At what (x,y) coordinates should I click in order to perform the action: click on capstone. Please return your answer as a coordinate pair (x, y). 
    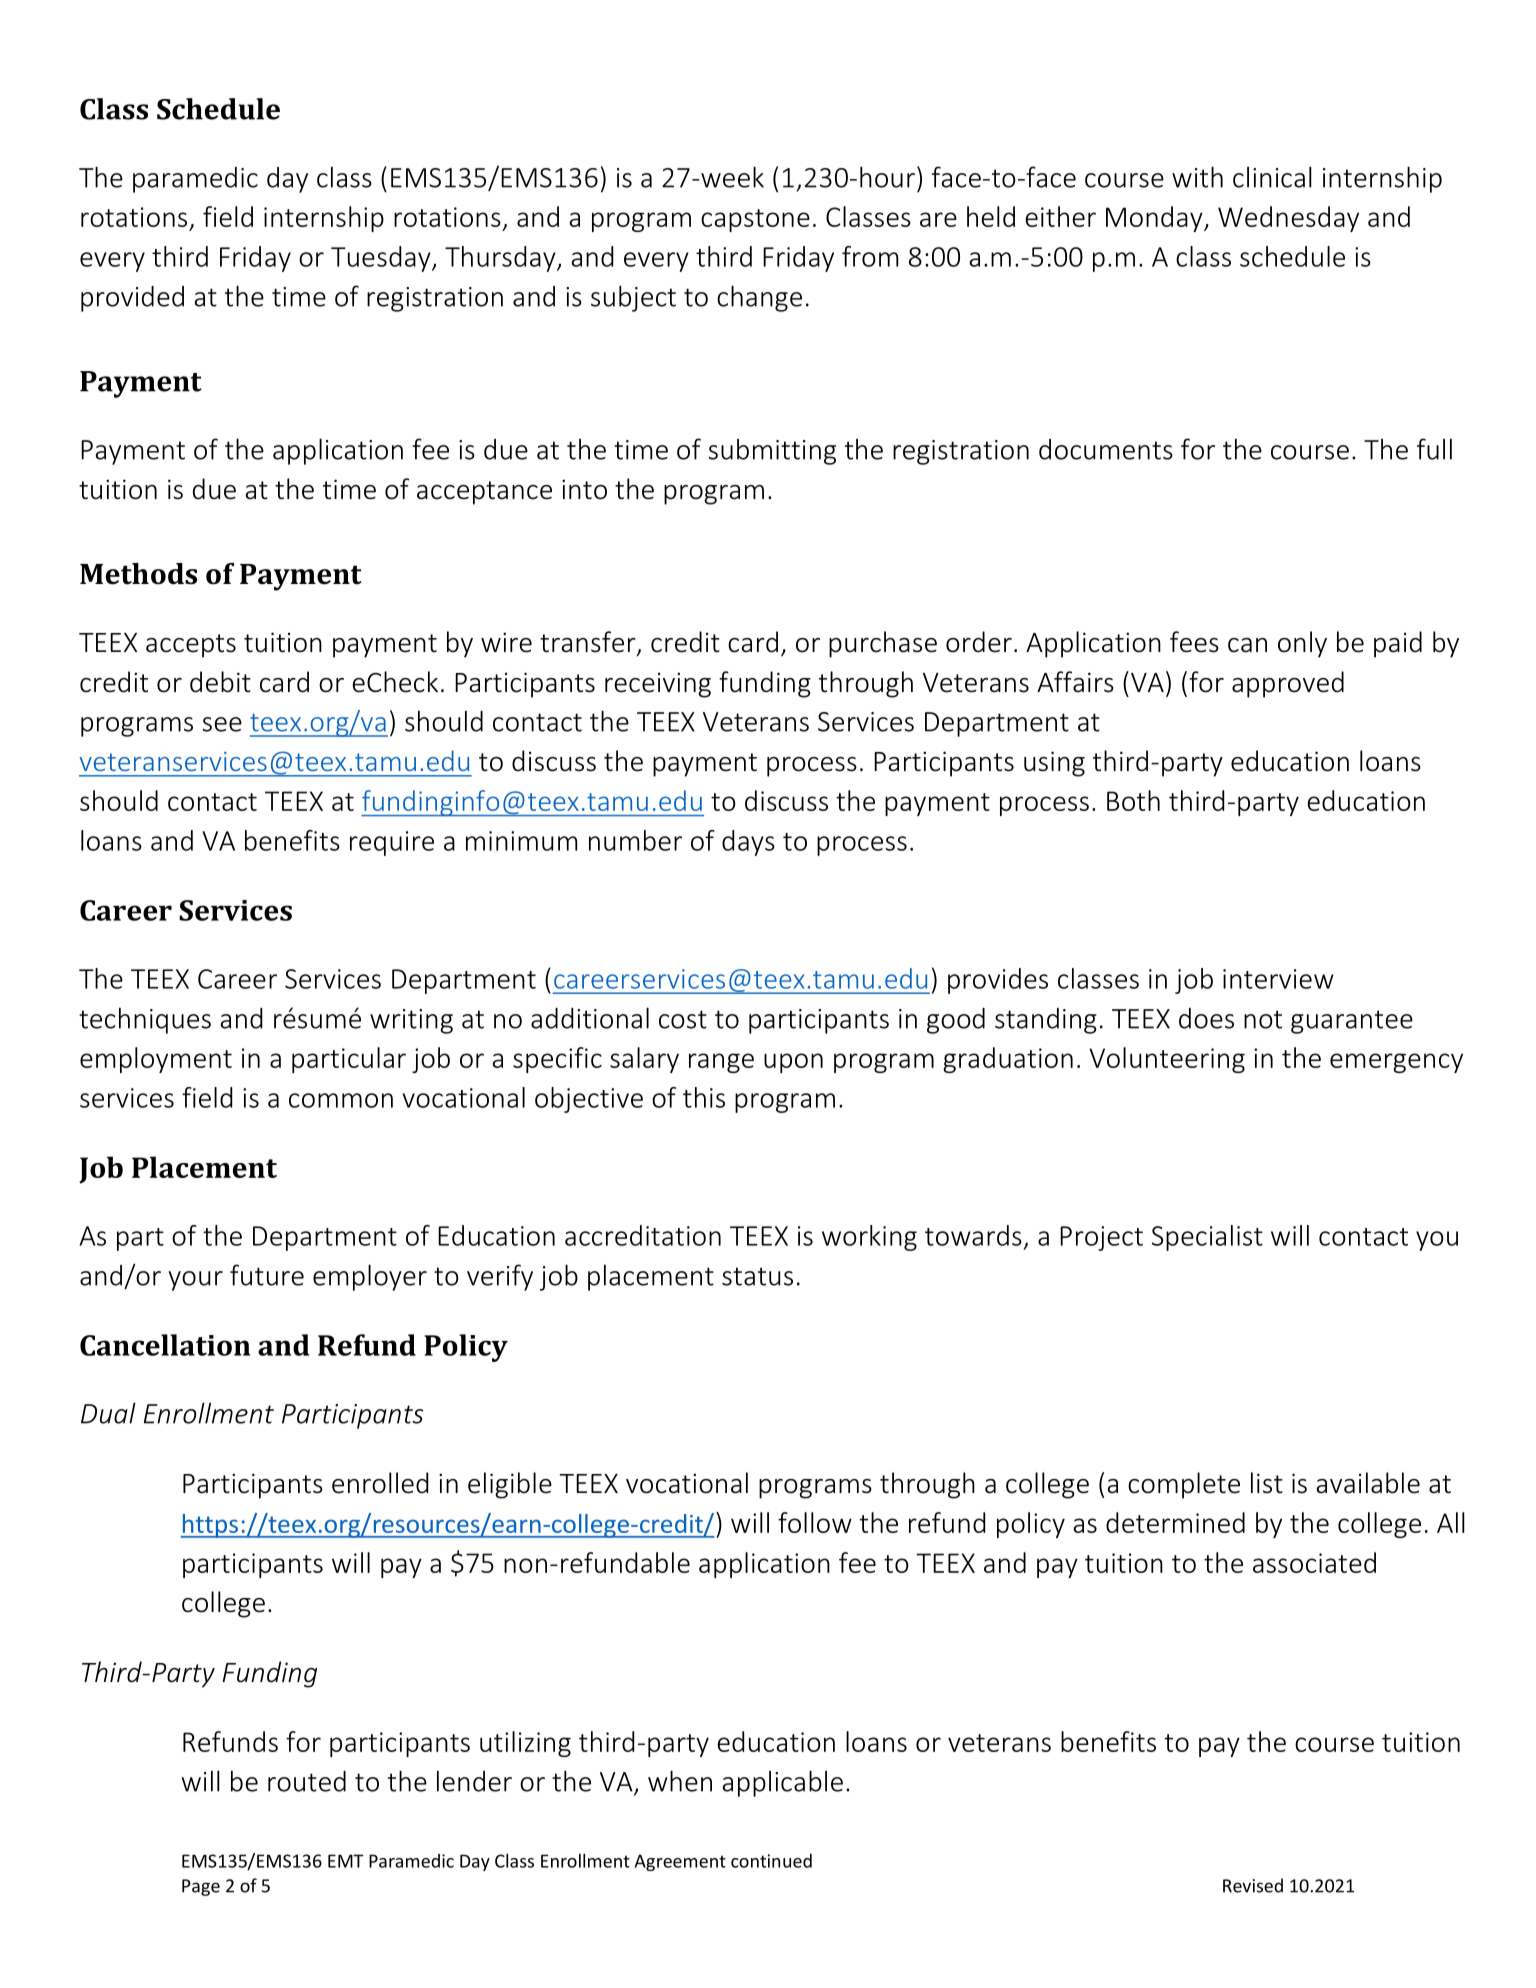
    Looking at the image, I should click on (755, 220).
